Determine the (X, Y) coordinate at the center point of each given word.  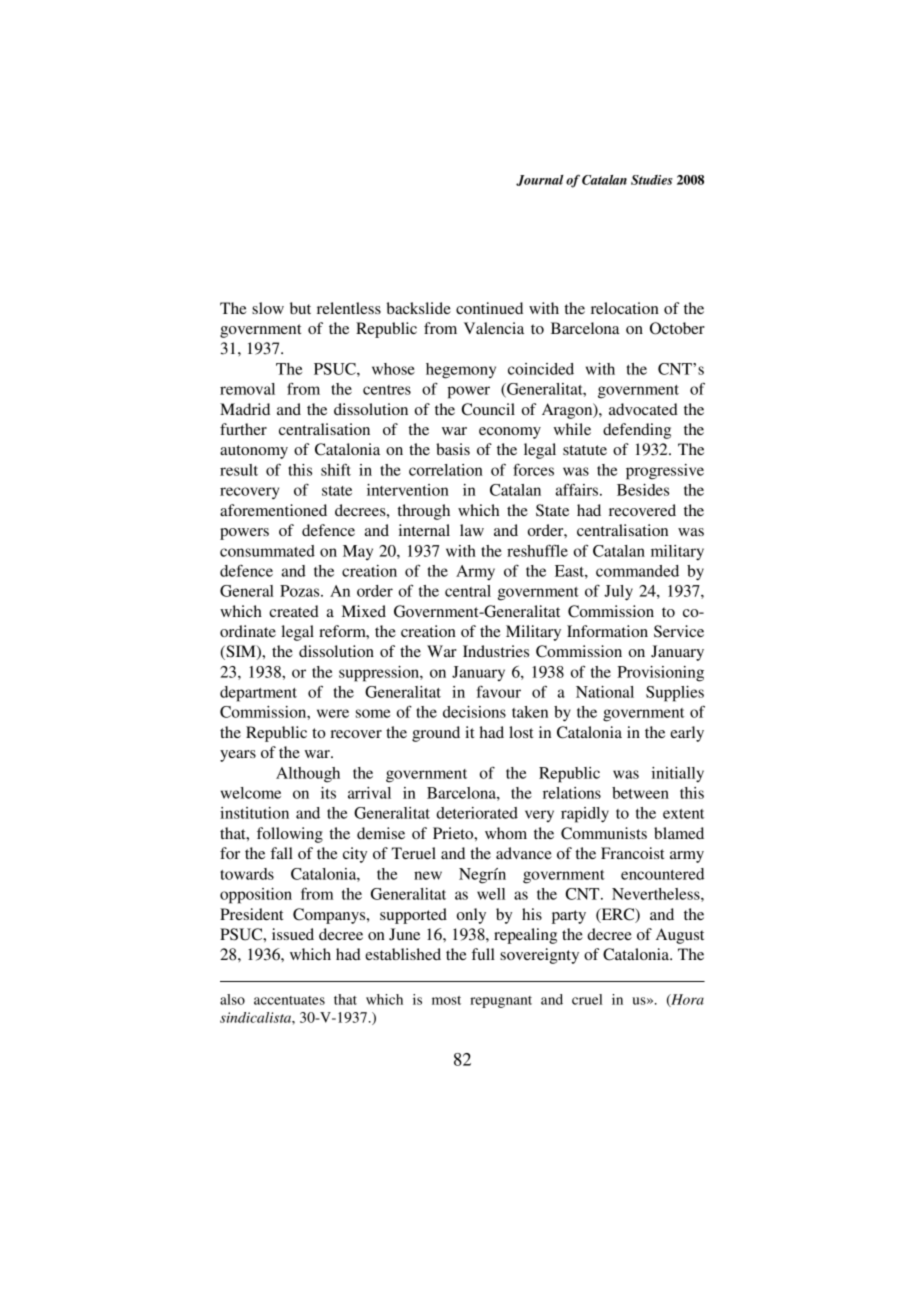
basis (453, 449)
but (300, 308)
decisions (474, 712)
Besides (643, 490)
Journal (540, 180)
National (605, 692)
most (446, 1000)
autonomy (254, 452)
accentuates (289, 1000)
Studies (652, 180)
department (258, 694)
